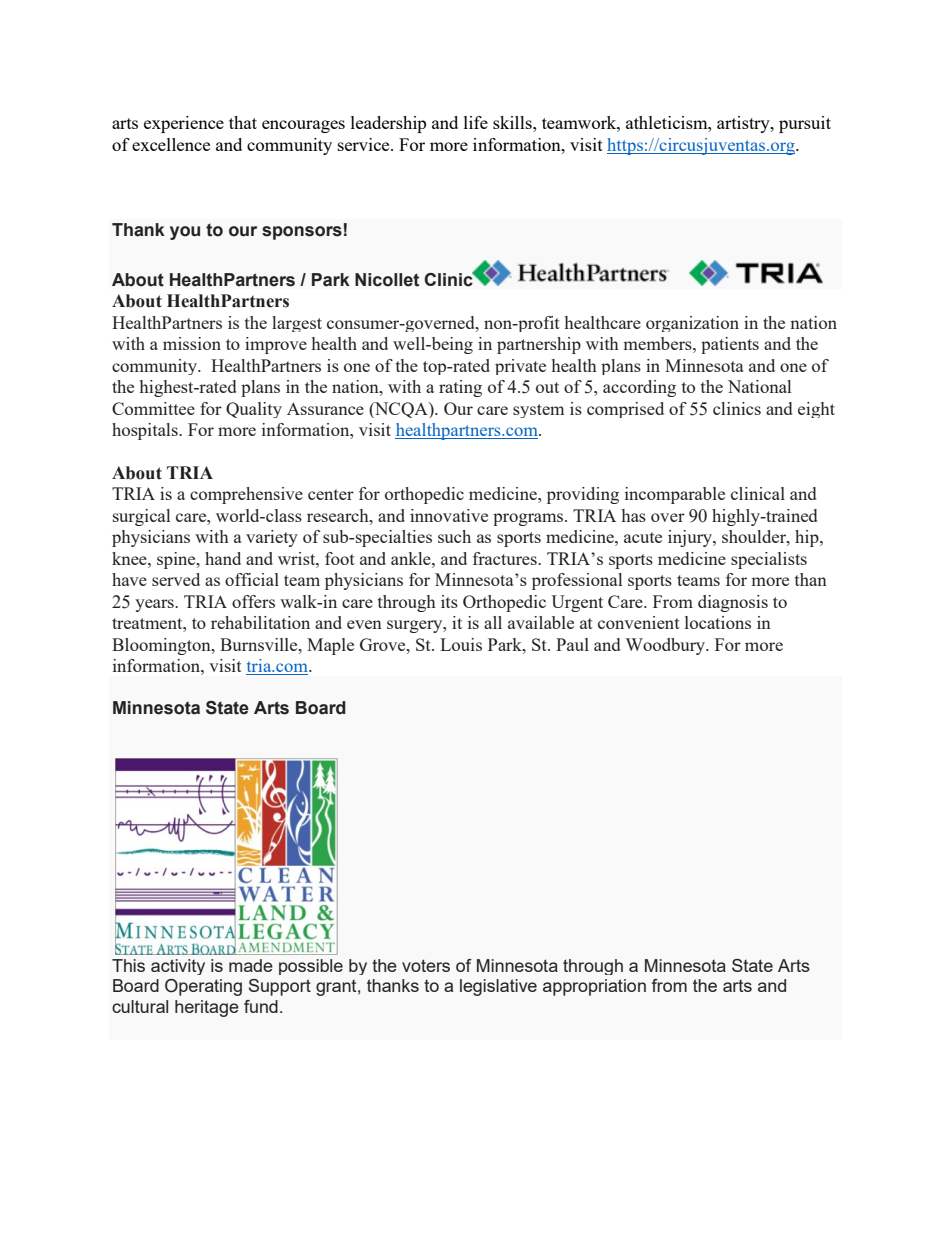 Image resolution: width=952 pixels, height=1233 pixels. Describe the element at coordinates (476, 122) in the screenshot. I see `life` at that location.
